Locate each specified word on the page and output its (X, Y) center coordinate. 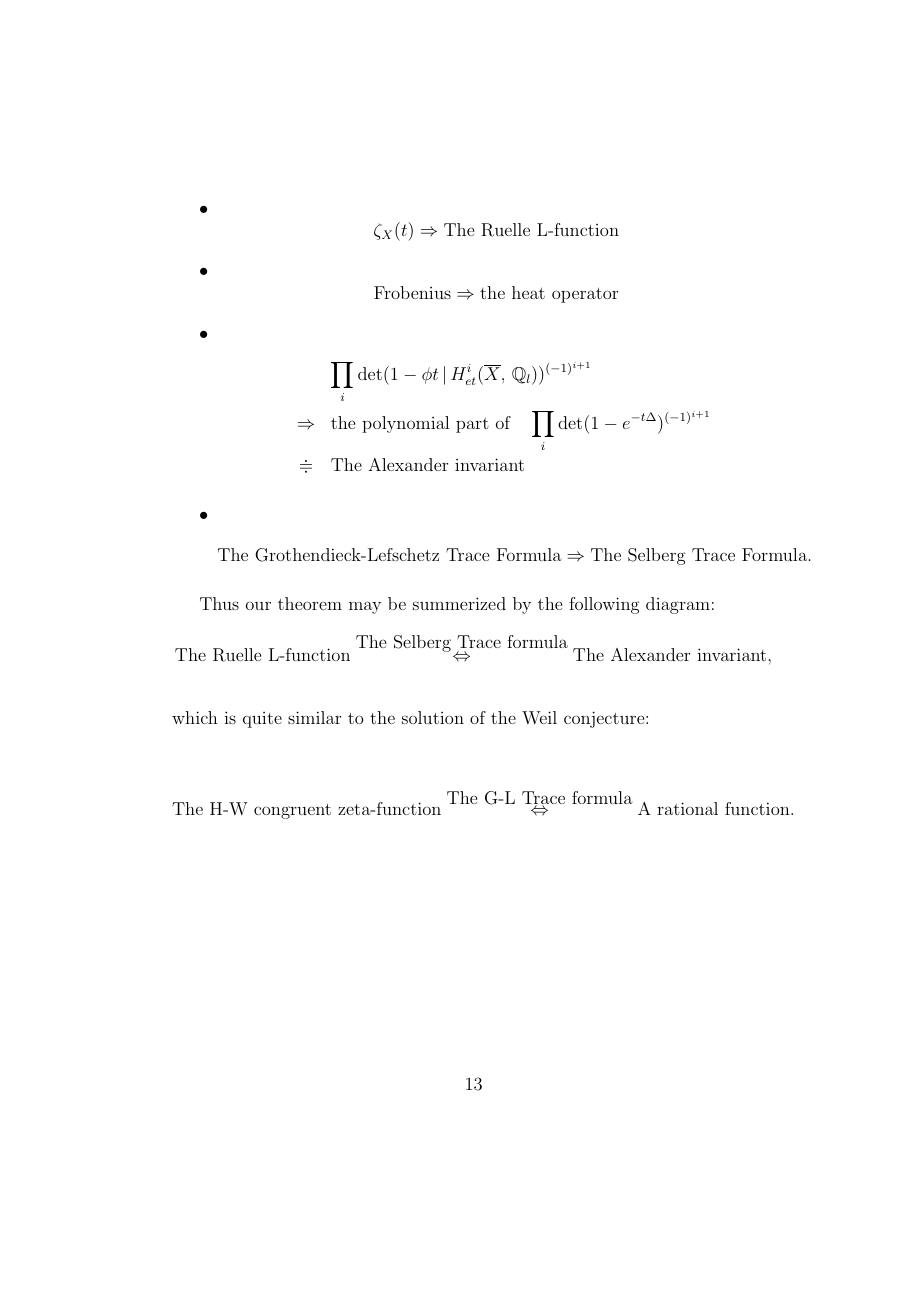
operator (585, 295)
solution (433, 717)
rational (687, 808)
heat (528, 292)
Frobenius (412, 292)
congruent (292, 811)
